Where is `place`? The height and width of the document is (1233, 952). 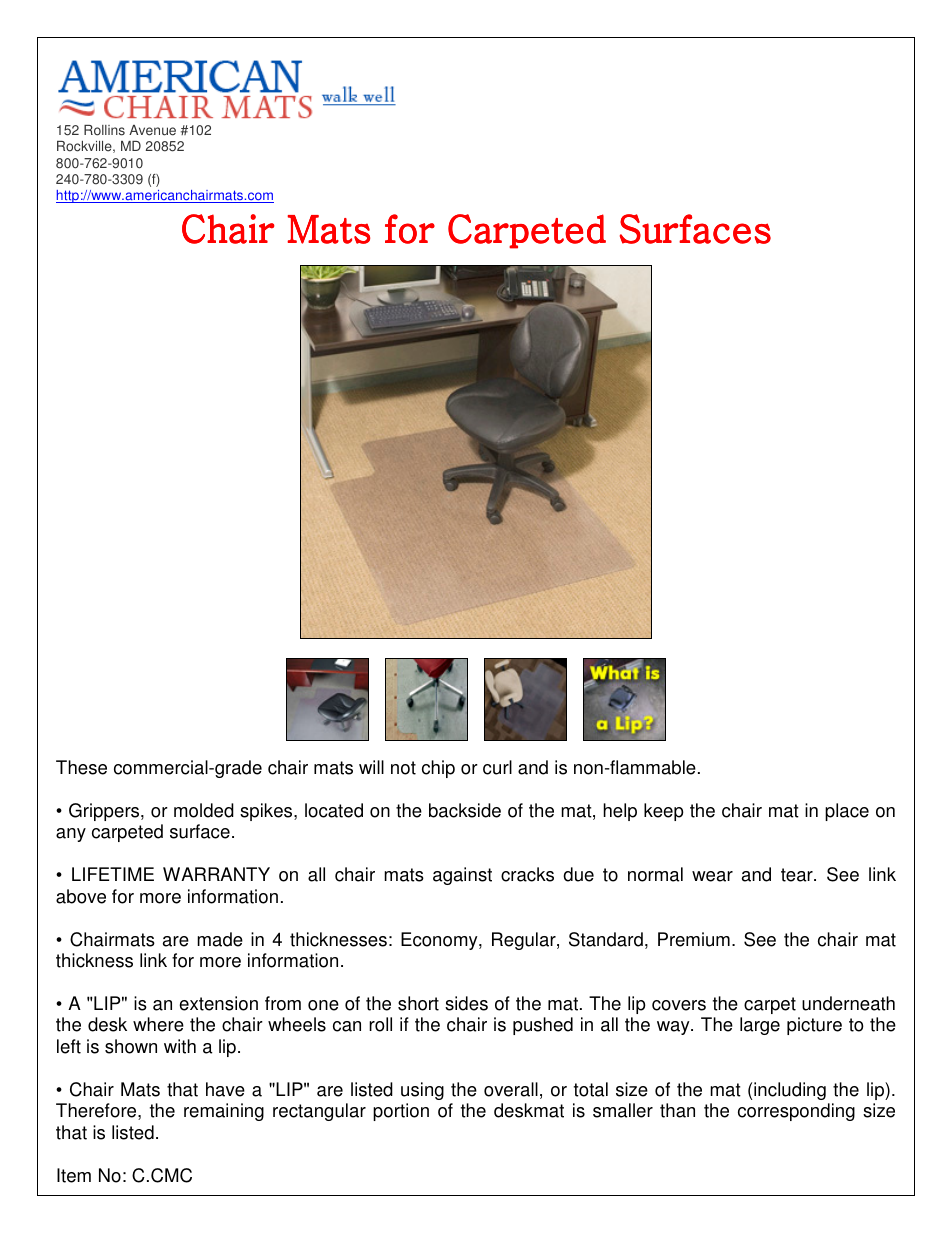
place is located at coordinates (847, 812).
